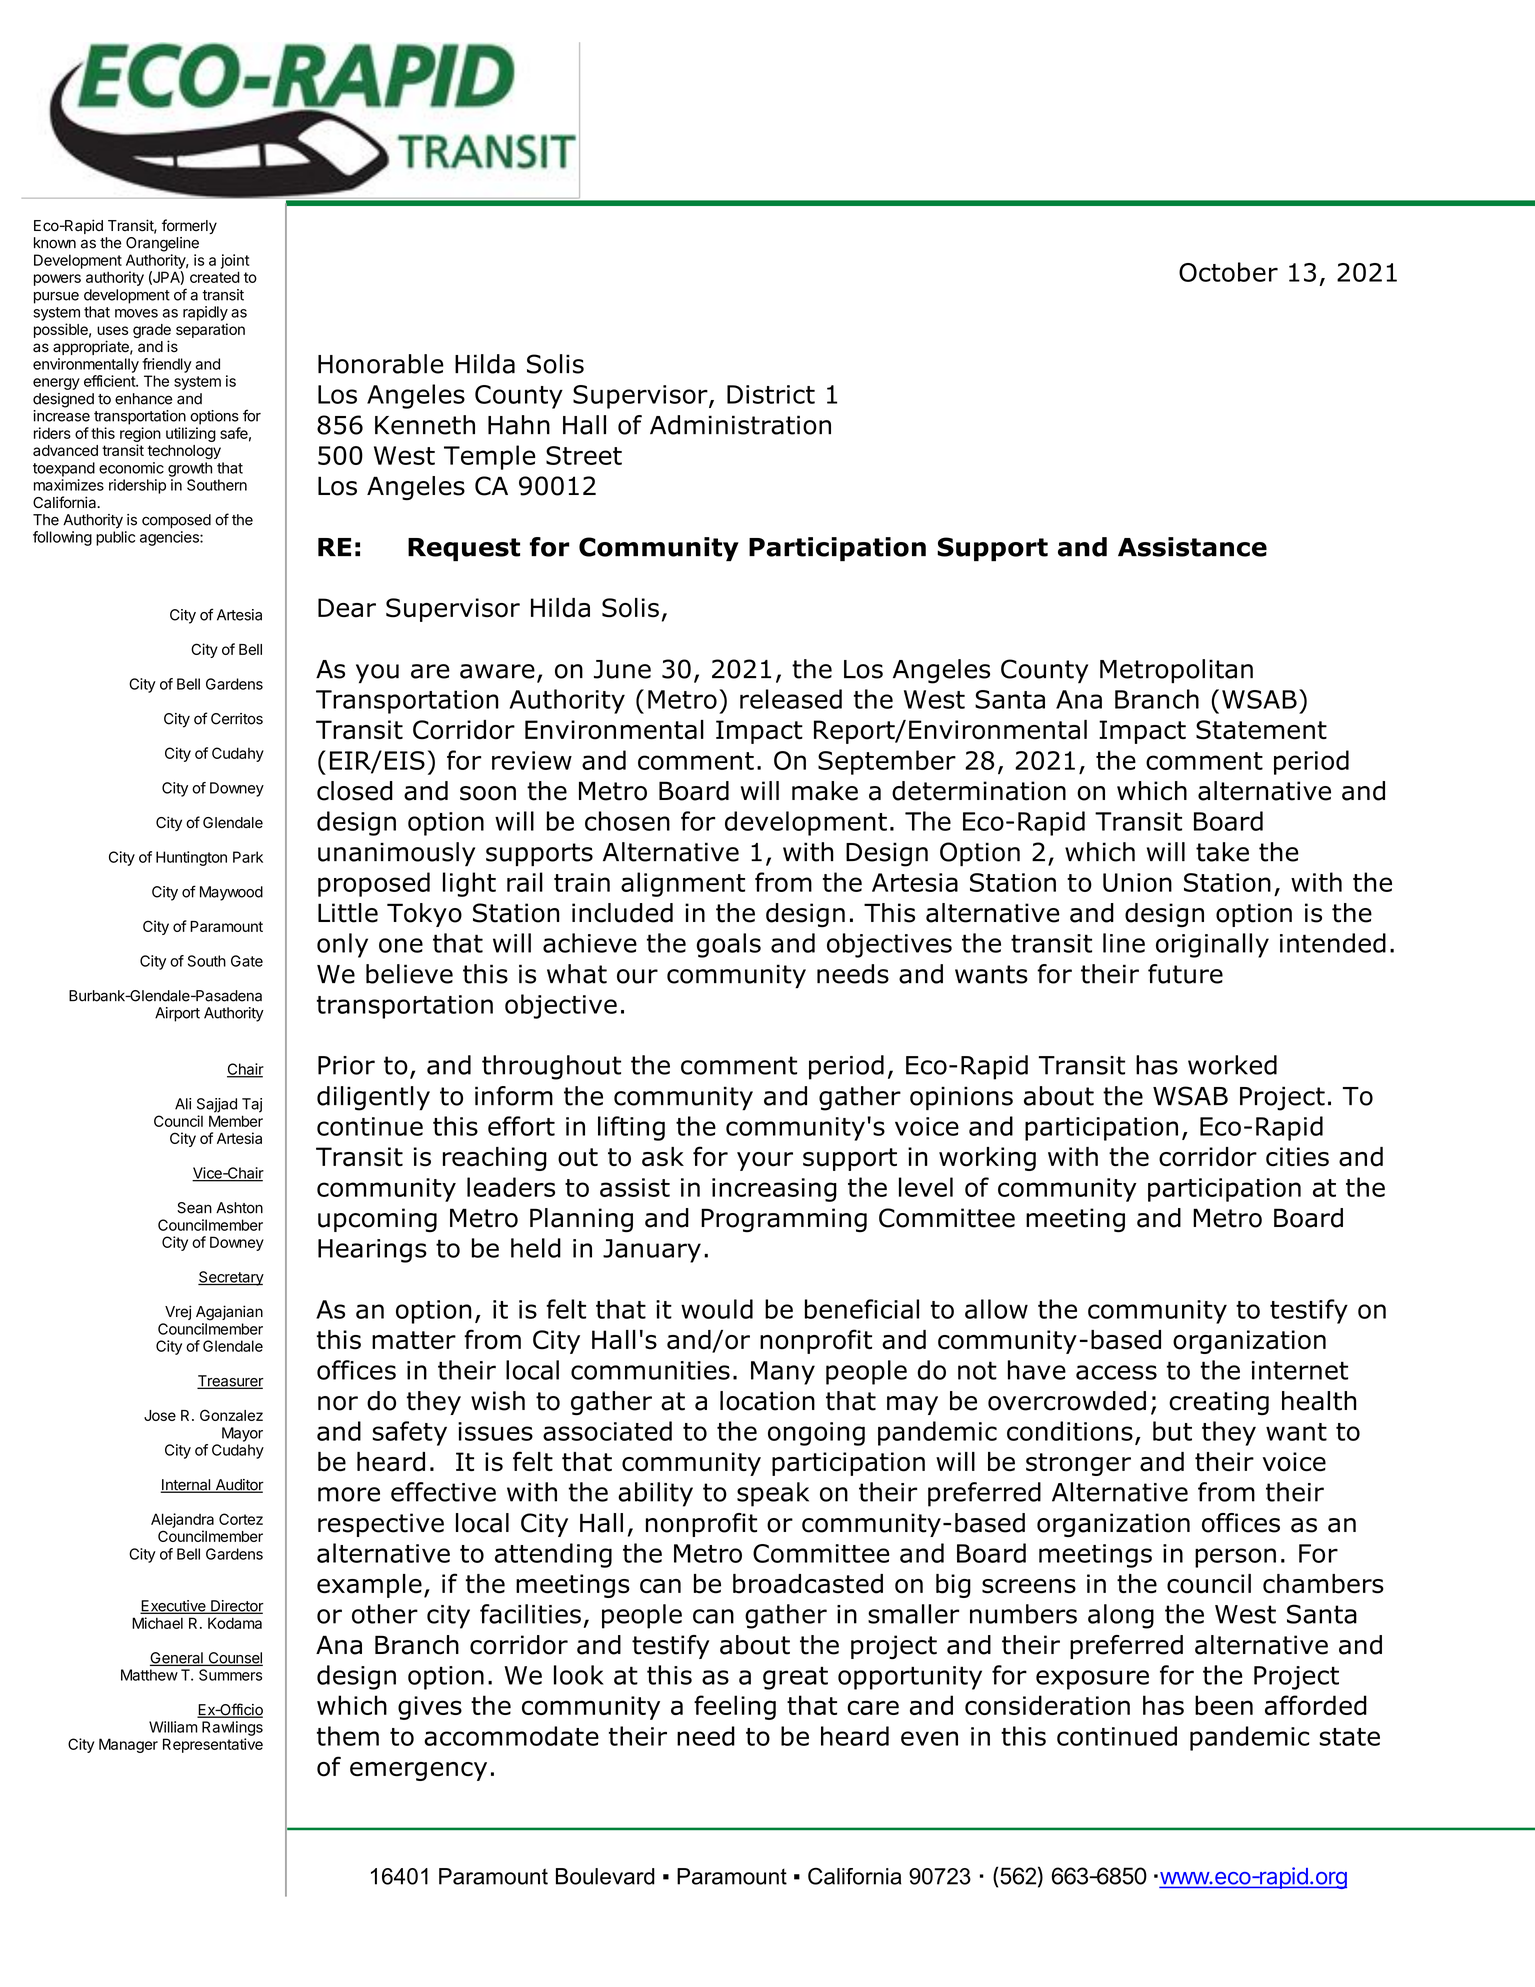  I want to click on Dear, so click(347, 608).
